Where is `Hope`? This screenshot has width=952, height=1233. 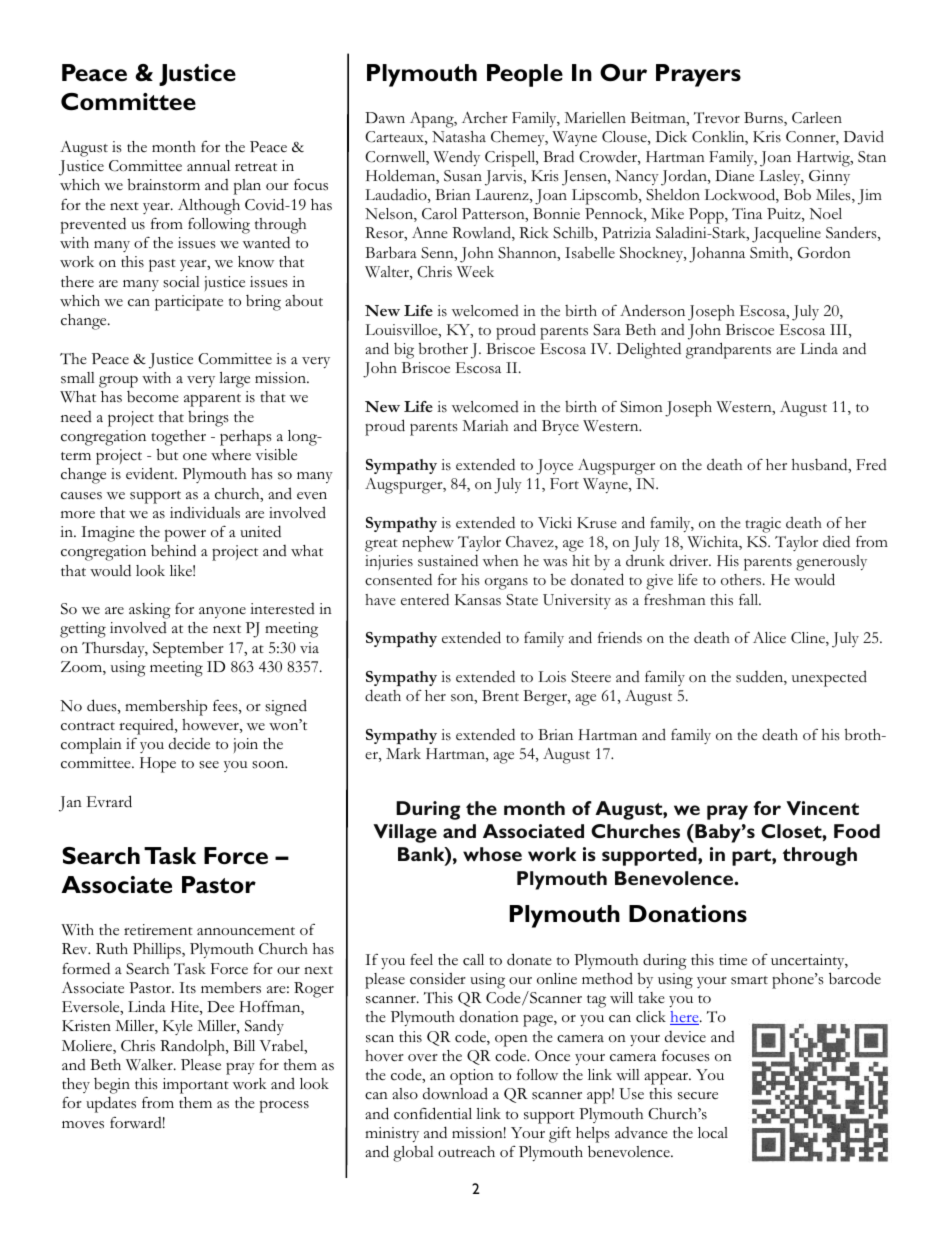
Hope is located at coordinates (158, 765).
